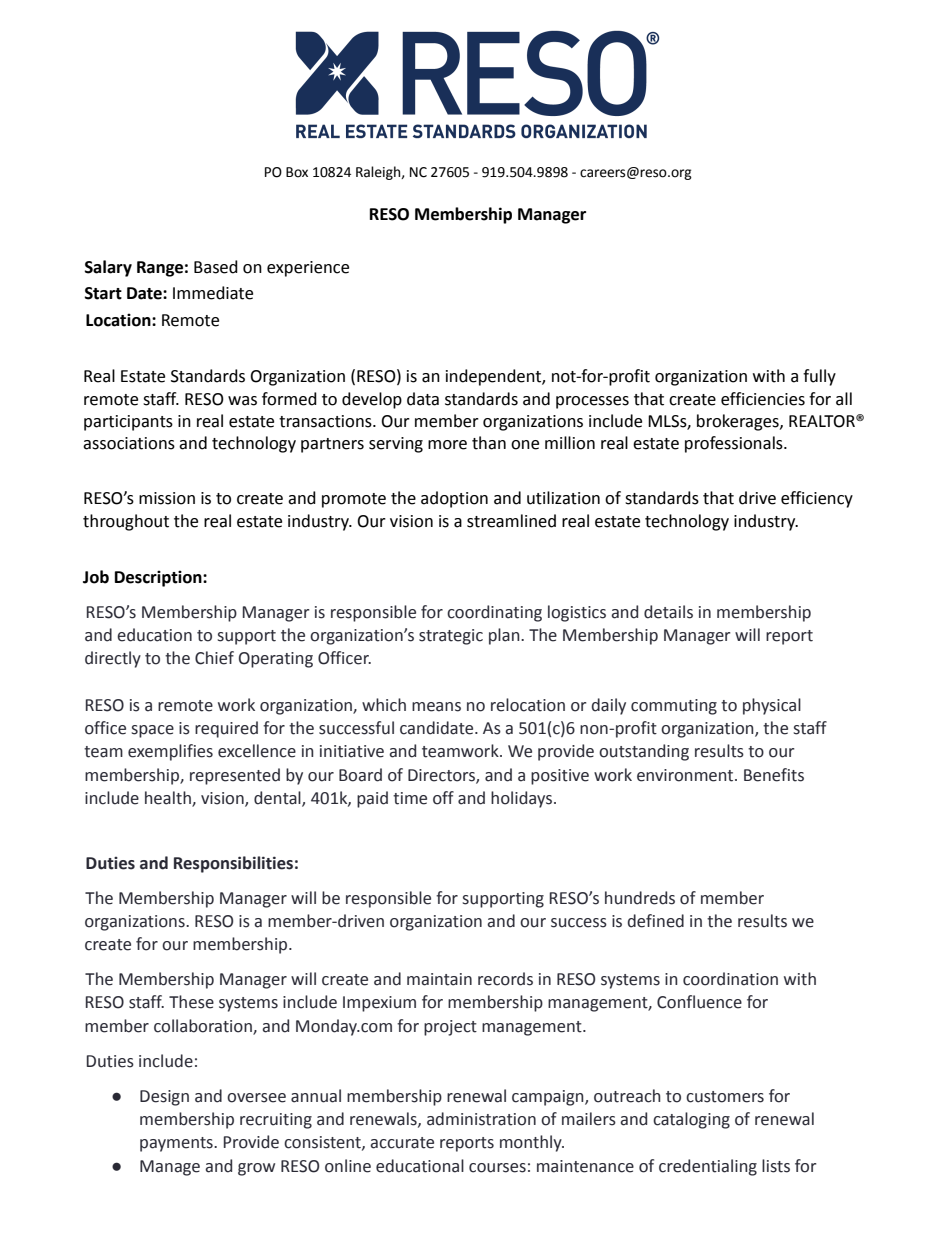 This screenshot has width=952, height=1233. I want to click on Chief, so click(214, 658).
